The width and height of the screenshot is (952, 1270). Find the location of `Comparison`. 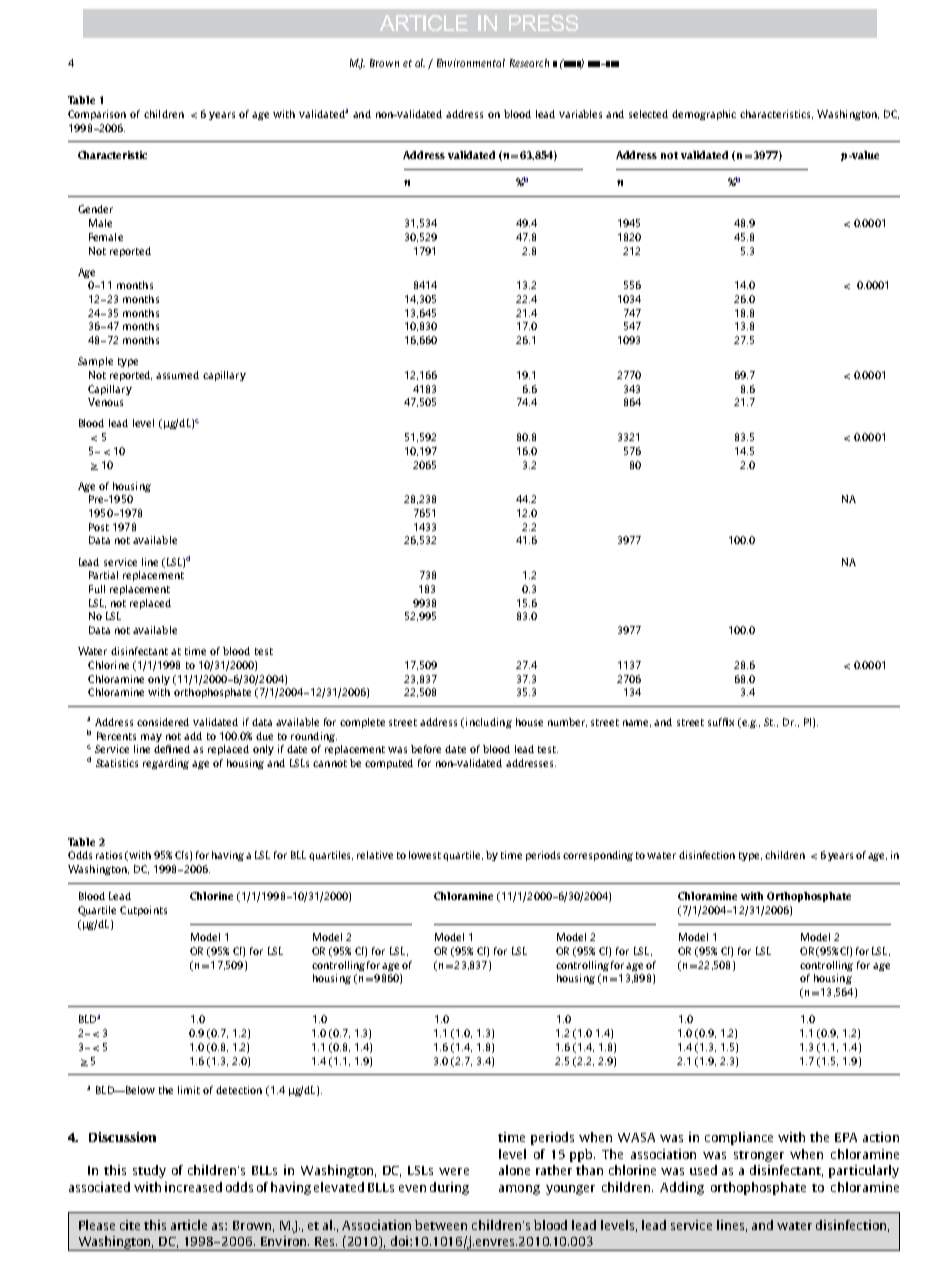

Comparison is located at coordinates (97, 115).
